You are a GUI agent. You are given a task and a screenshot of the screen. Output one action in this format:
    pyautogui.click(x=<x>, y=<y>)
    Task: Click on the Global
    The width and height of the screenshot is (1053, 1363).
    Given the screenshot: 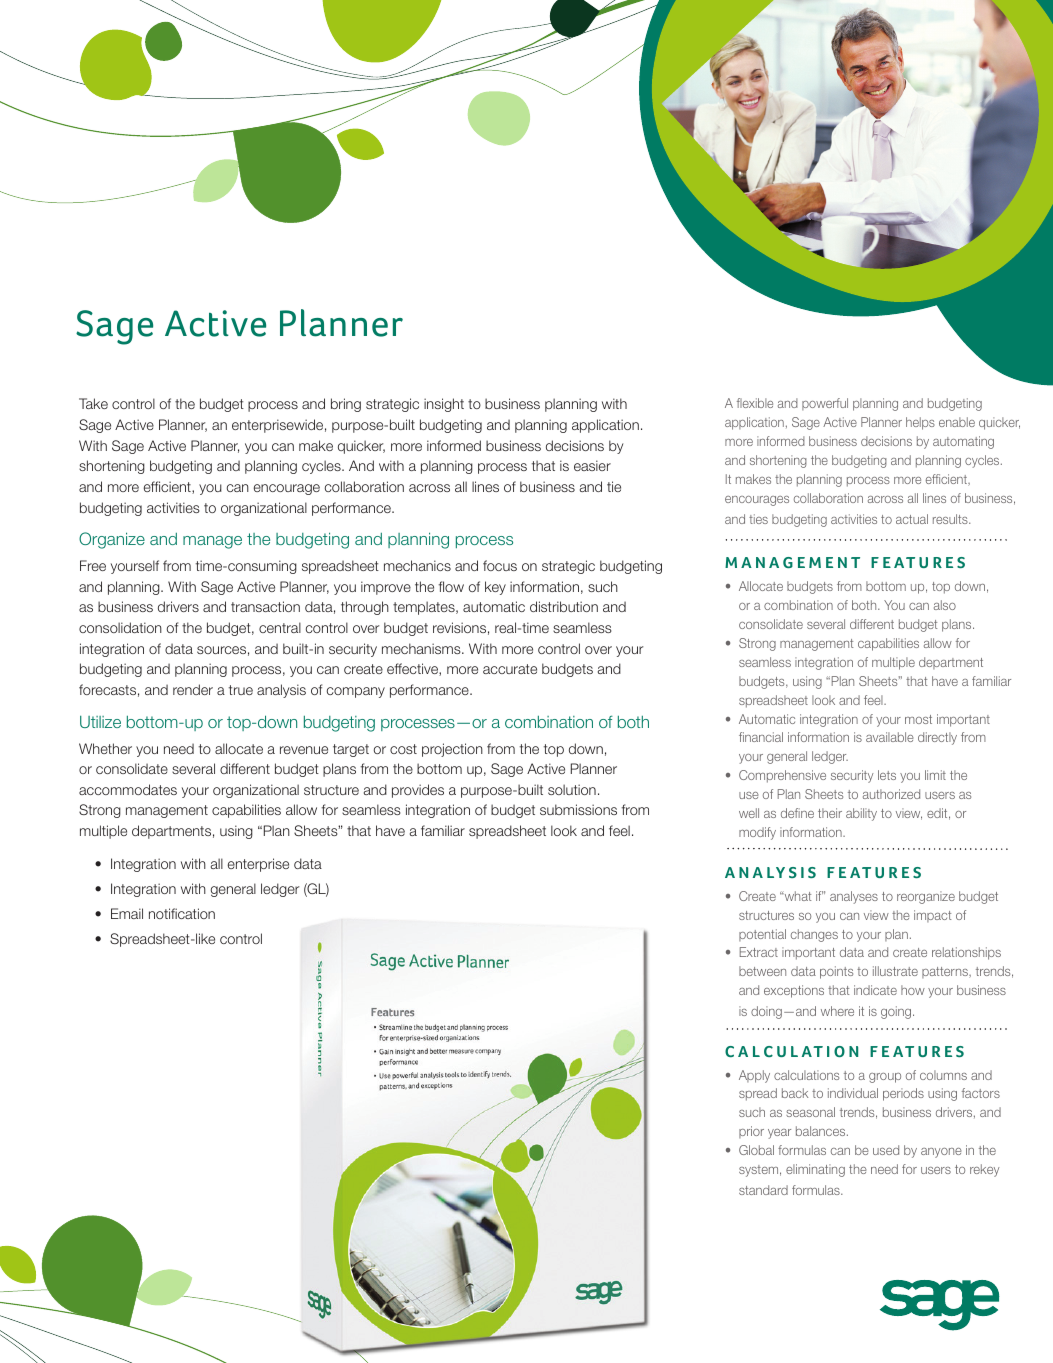 What is the action you would take?
    pyautogui.click(x=756, y=1150)
